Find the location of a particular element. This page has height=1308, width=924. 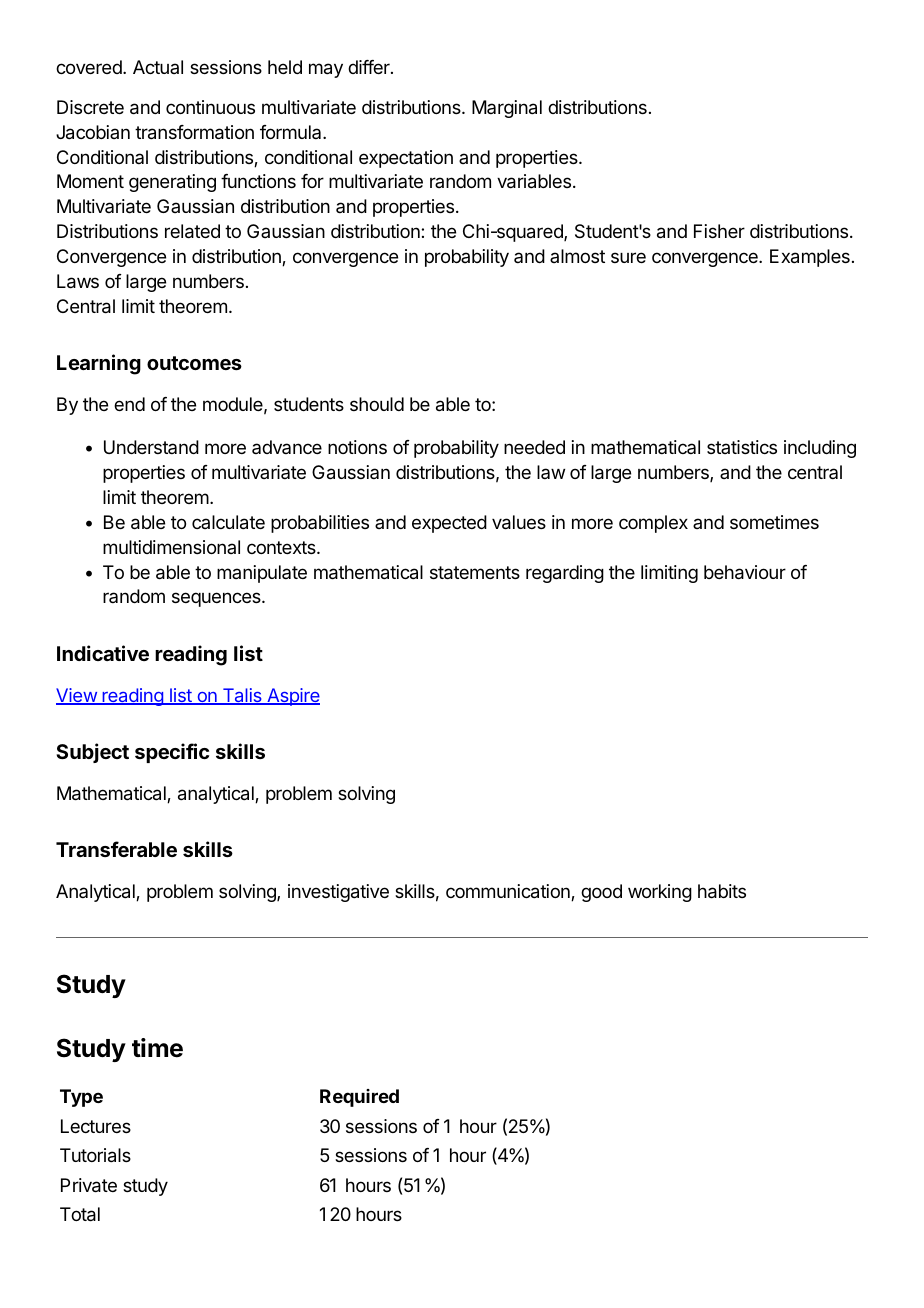

Fisher is located at coordinates (719, 231).
